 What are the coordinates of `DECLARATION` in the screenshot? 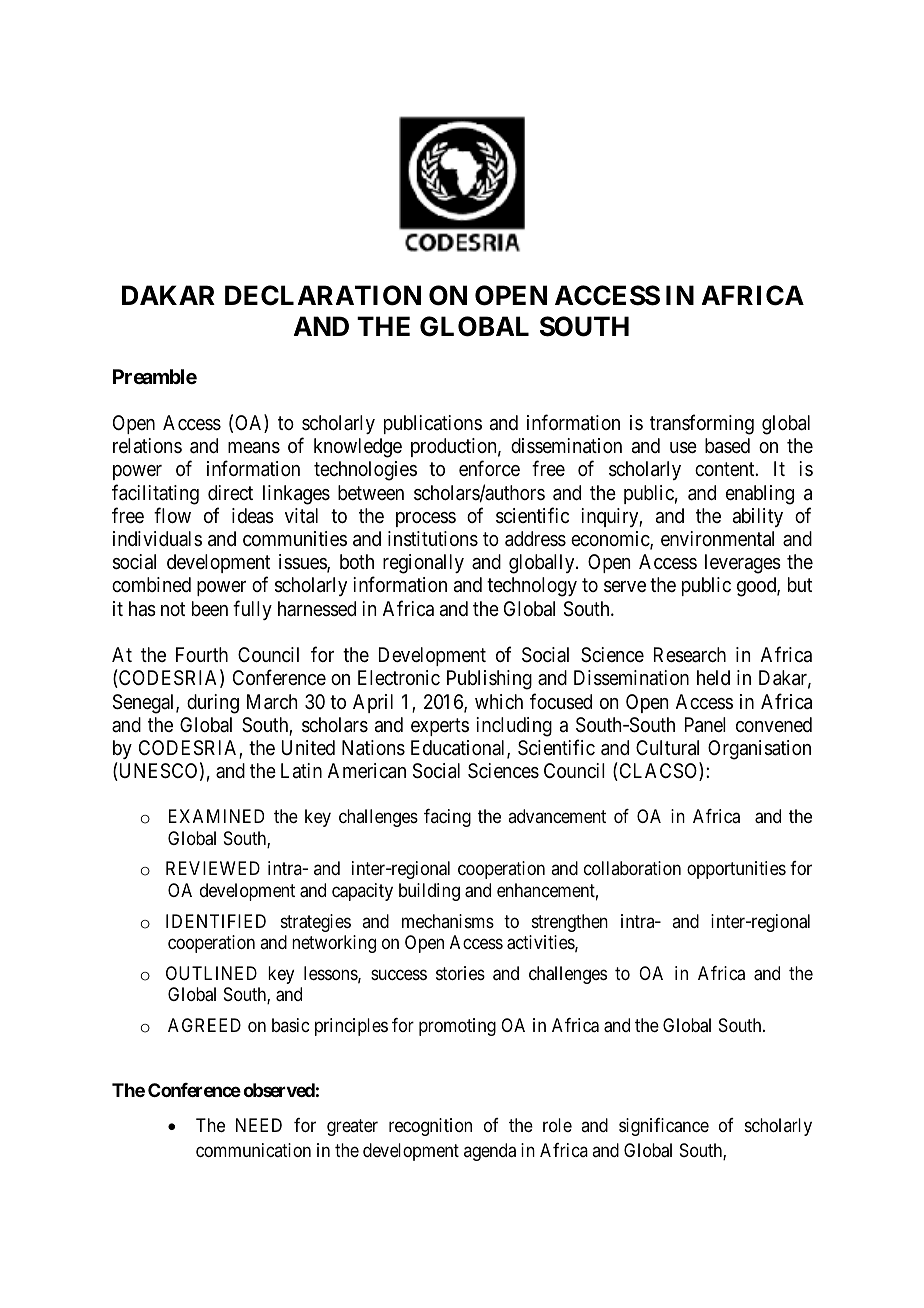 It's located at (323, 295).
